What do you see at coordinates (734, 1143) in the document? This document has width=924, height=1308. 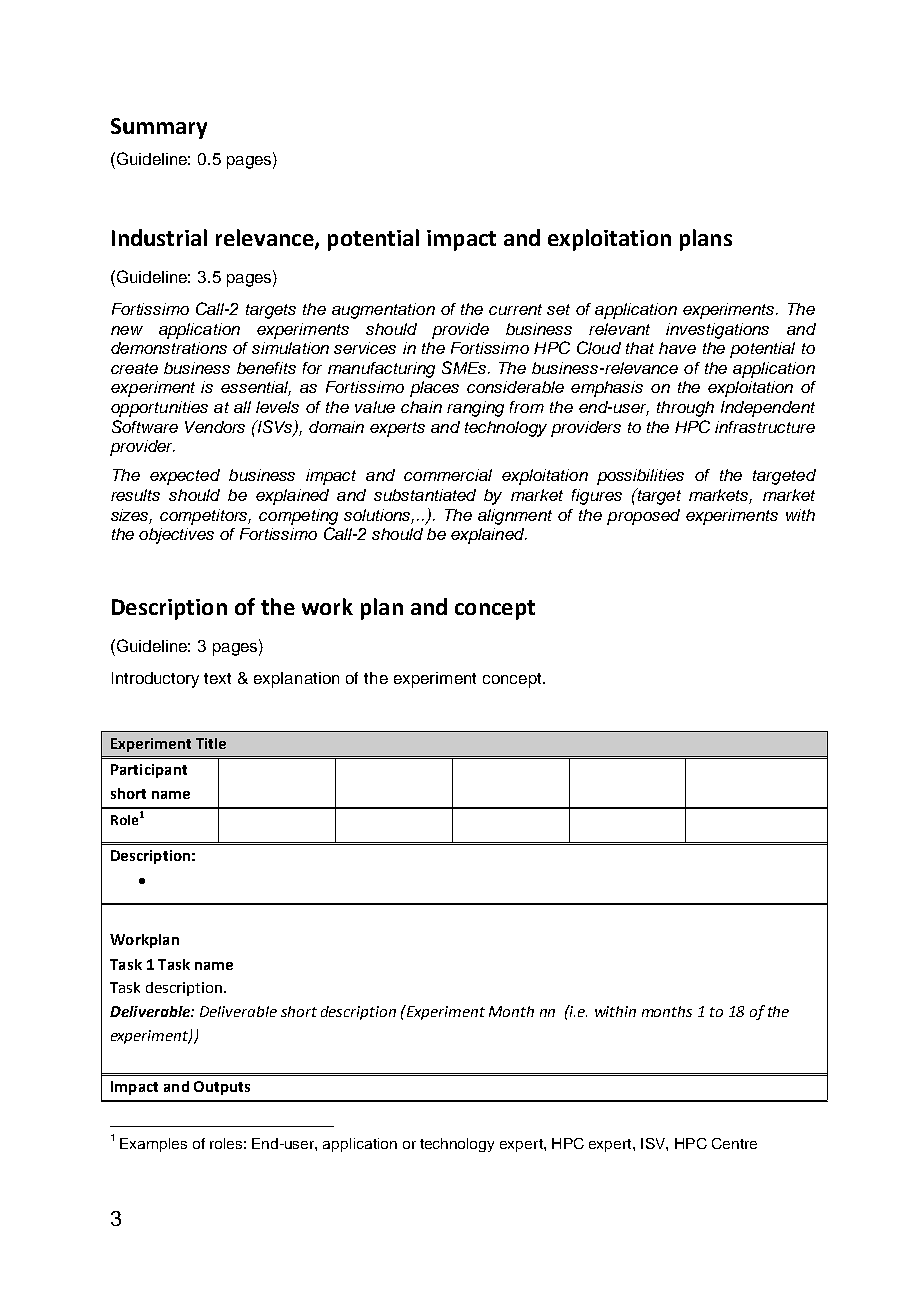 I see `Centre` at bounding box center [734, 1143].
